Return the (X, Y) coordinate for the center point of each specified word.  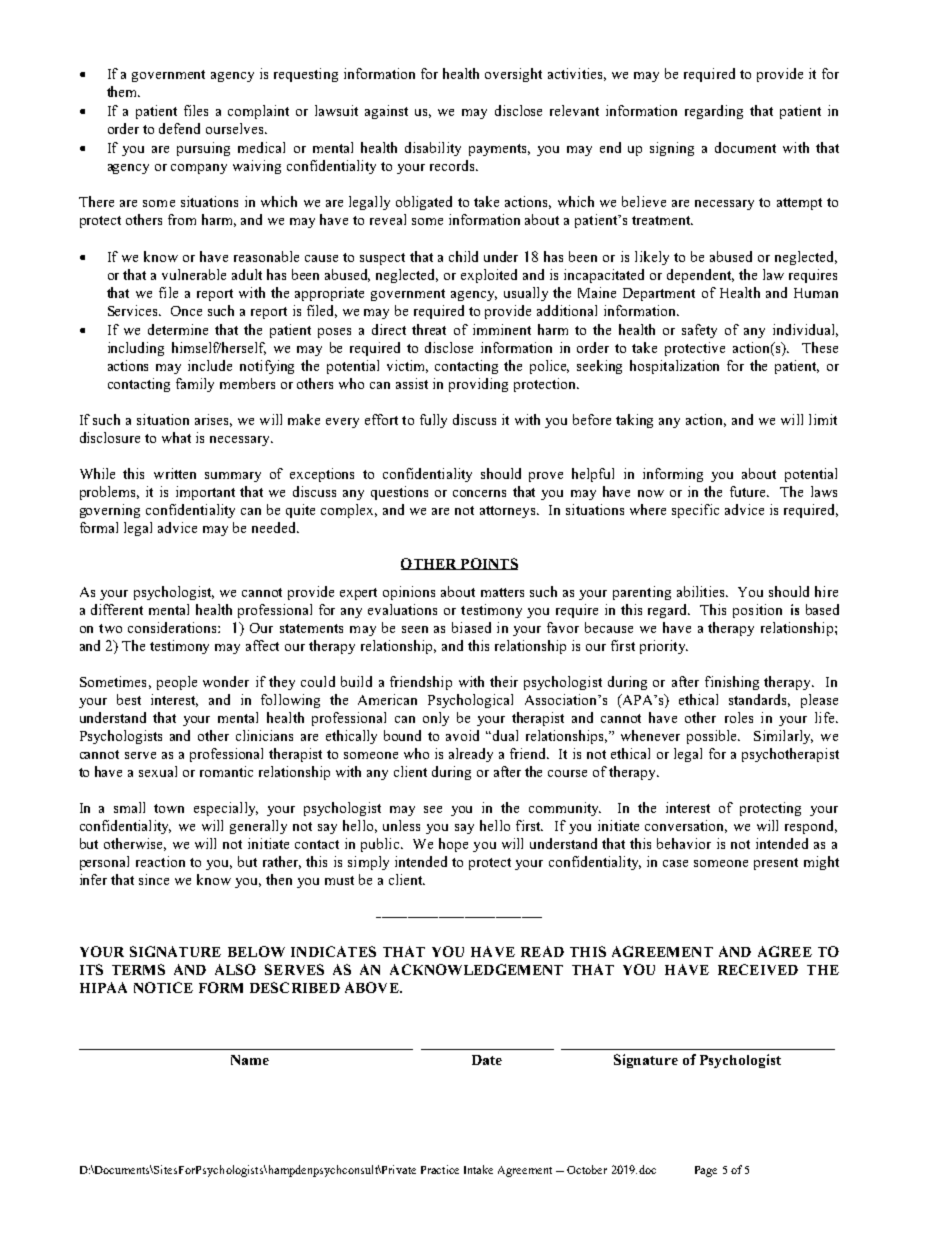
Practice (440, 1169)
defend (179, 128)
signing (672, 149)
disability (433, 149)
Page (706, 1171)
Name (250, 1060)
